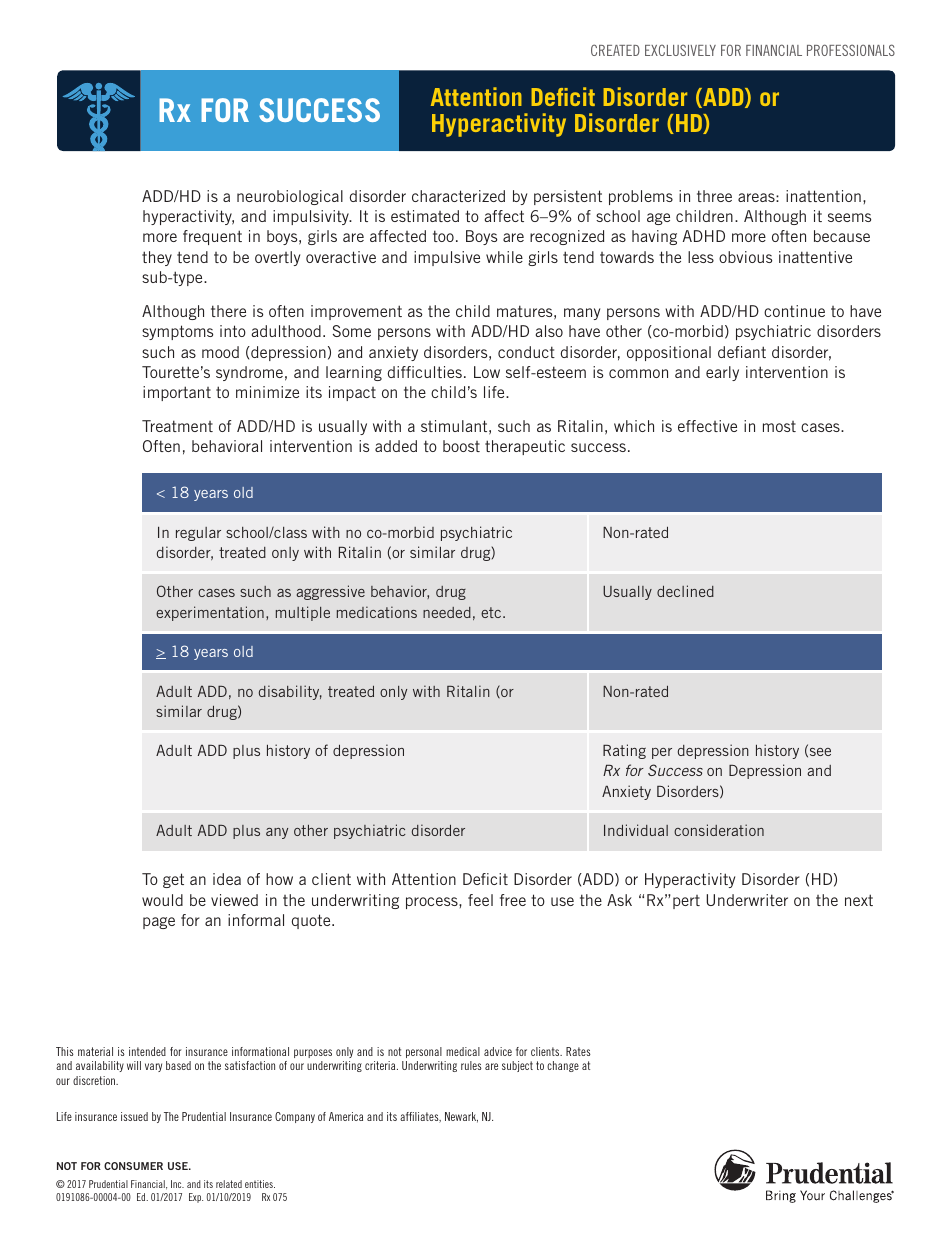  Describe the element at coordinates (133, 1166) in the screenshot. I see `CONSUMER` at that location.
